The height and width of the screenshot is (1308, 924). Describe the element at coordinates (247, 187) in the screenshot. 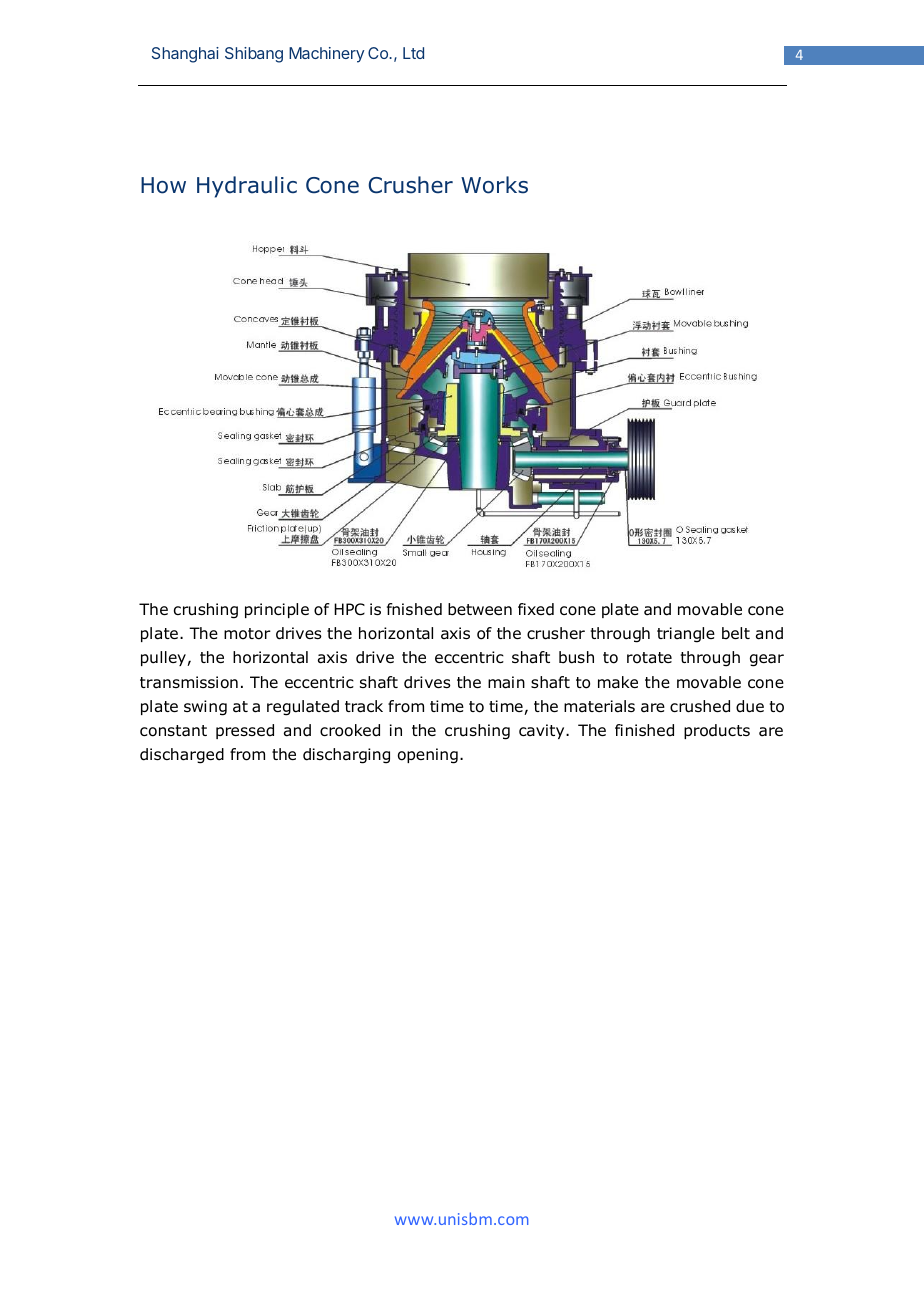

I see `Hydraulic` at that location.
